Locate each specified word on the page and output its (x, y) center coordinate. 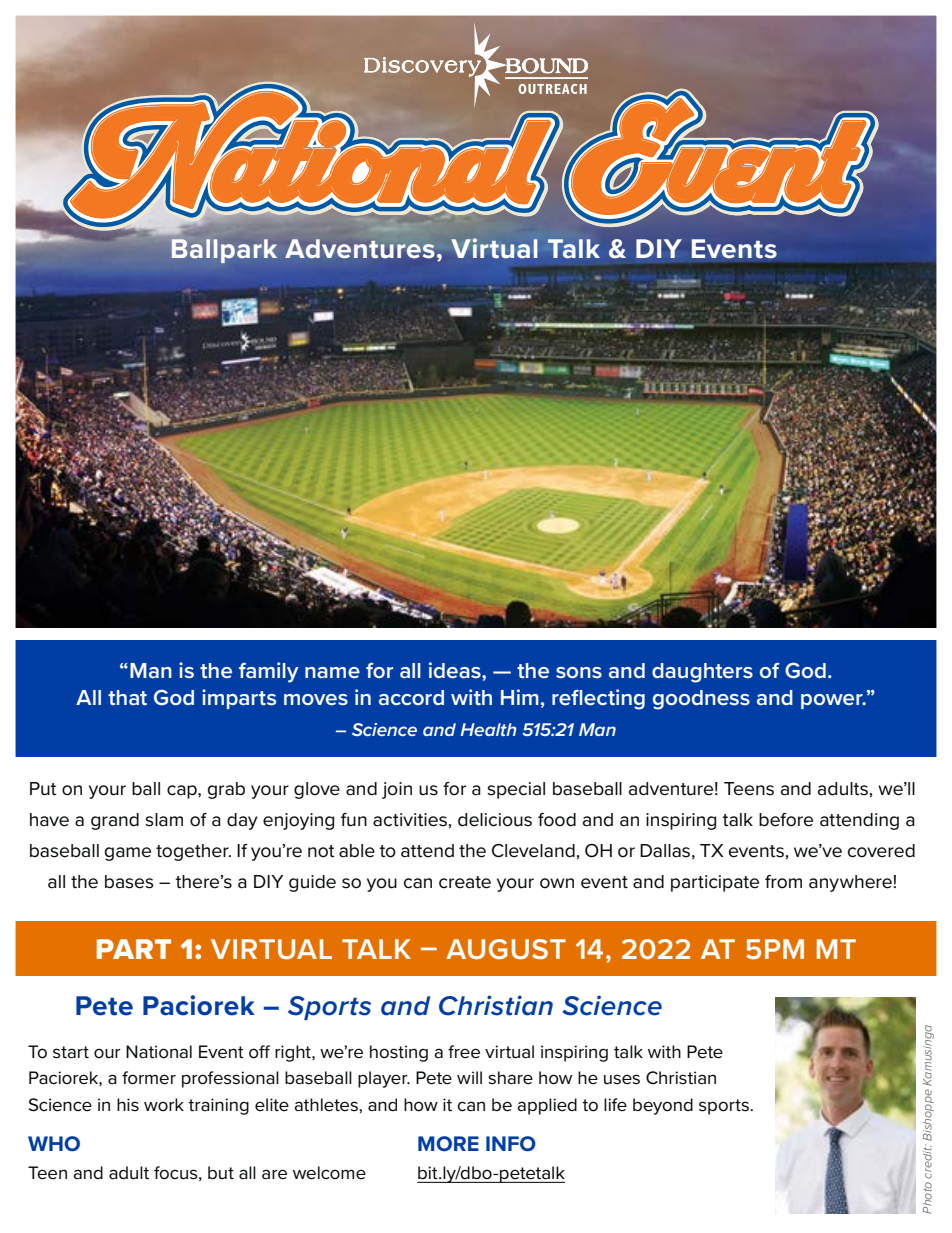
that (127, 697)
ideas (456, 670)
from (783, 882)
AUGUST (506, 949)
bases (129, 882)
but (221, 1173)
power (833, 701)
